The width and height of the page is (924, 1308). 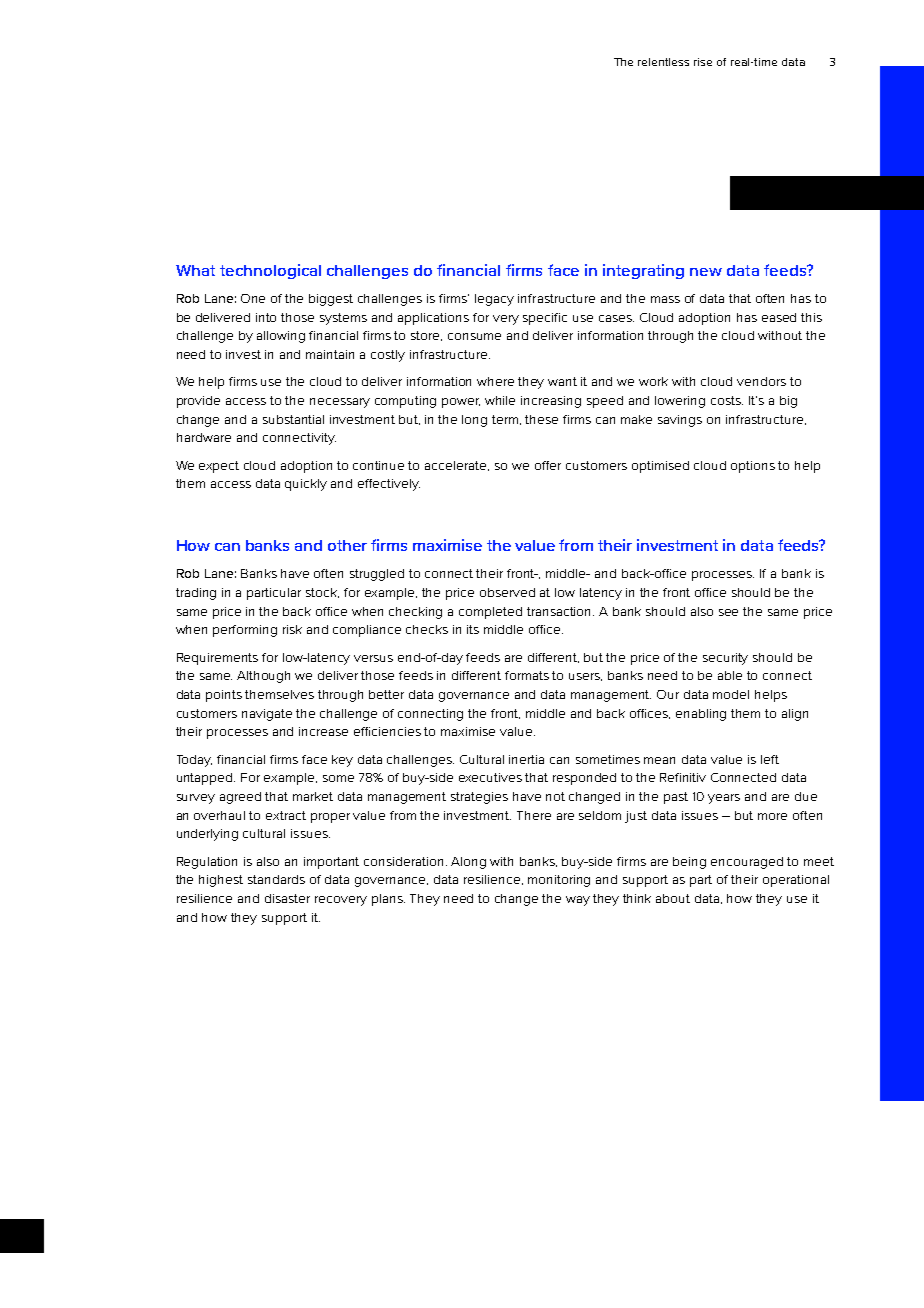 What do you see at coordinates (761, 381) in the page?
I see `vendors` at bounding box center [761, 381].
